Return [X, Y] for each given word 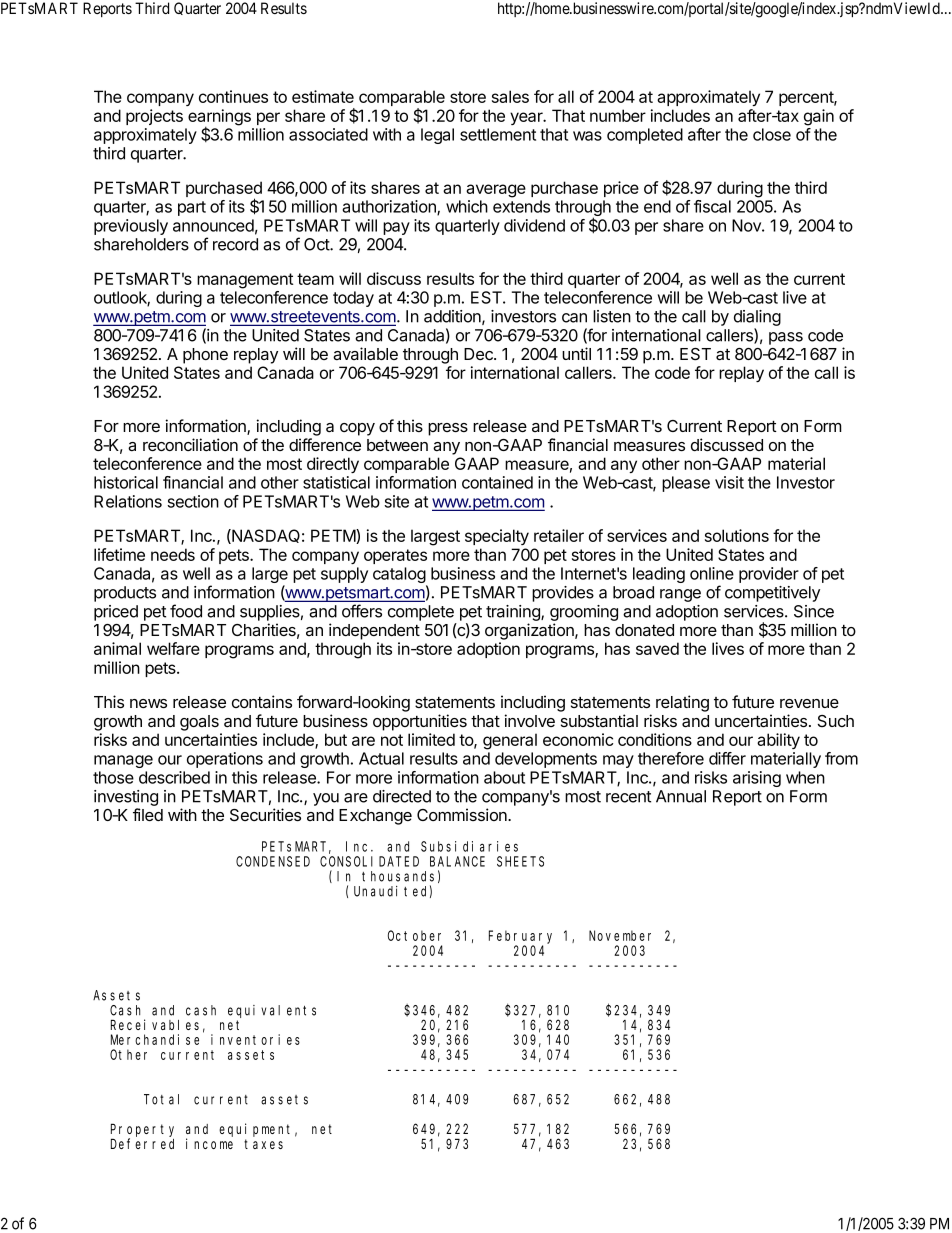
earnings [219, 118]
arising [757, 779]
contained [497, 482]
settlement [498, 134]
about [504, 777]
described [174, 777]
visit [729, 482]
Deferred [142, 1143]
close [772, 134]
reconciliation [190, 444]
